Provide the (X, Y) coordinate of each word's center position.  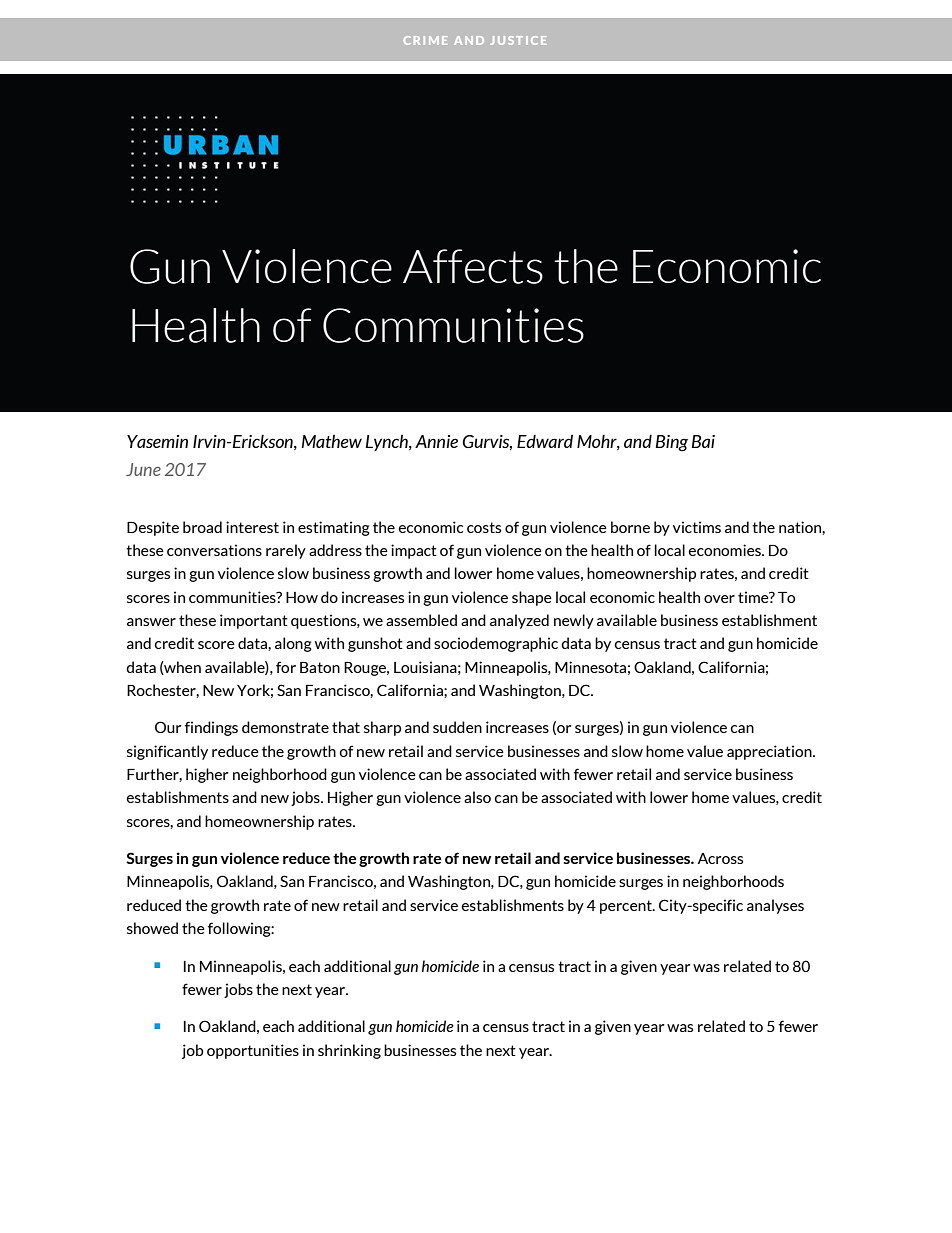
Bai (703, 441)
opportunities (253, 1051)
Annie (436, 441)
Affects (473, 266)
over (719, 599)
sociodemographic (496, 644)
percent (627, 907)
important (254, 621)
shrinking (349, 1051)
